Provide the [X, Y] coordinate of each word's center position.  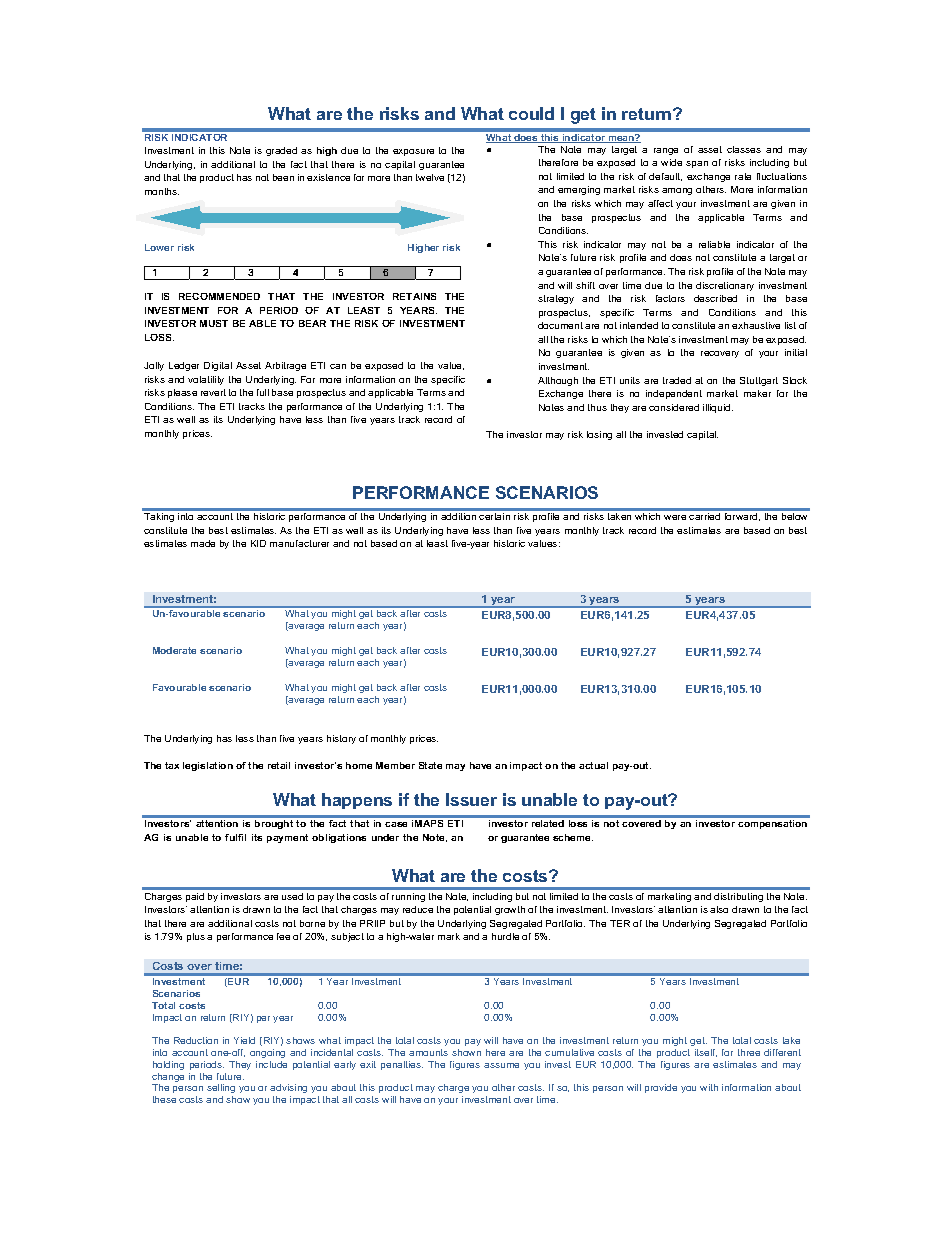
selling [221, 1090]
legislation [208, 766]
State [430, 765]
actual [593, 765]
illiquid [718, 408]
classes [744, 149]
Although [558, 381]
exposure [413, 152]
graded [281, 151]
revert [213, 392]
